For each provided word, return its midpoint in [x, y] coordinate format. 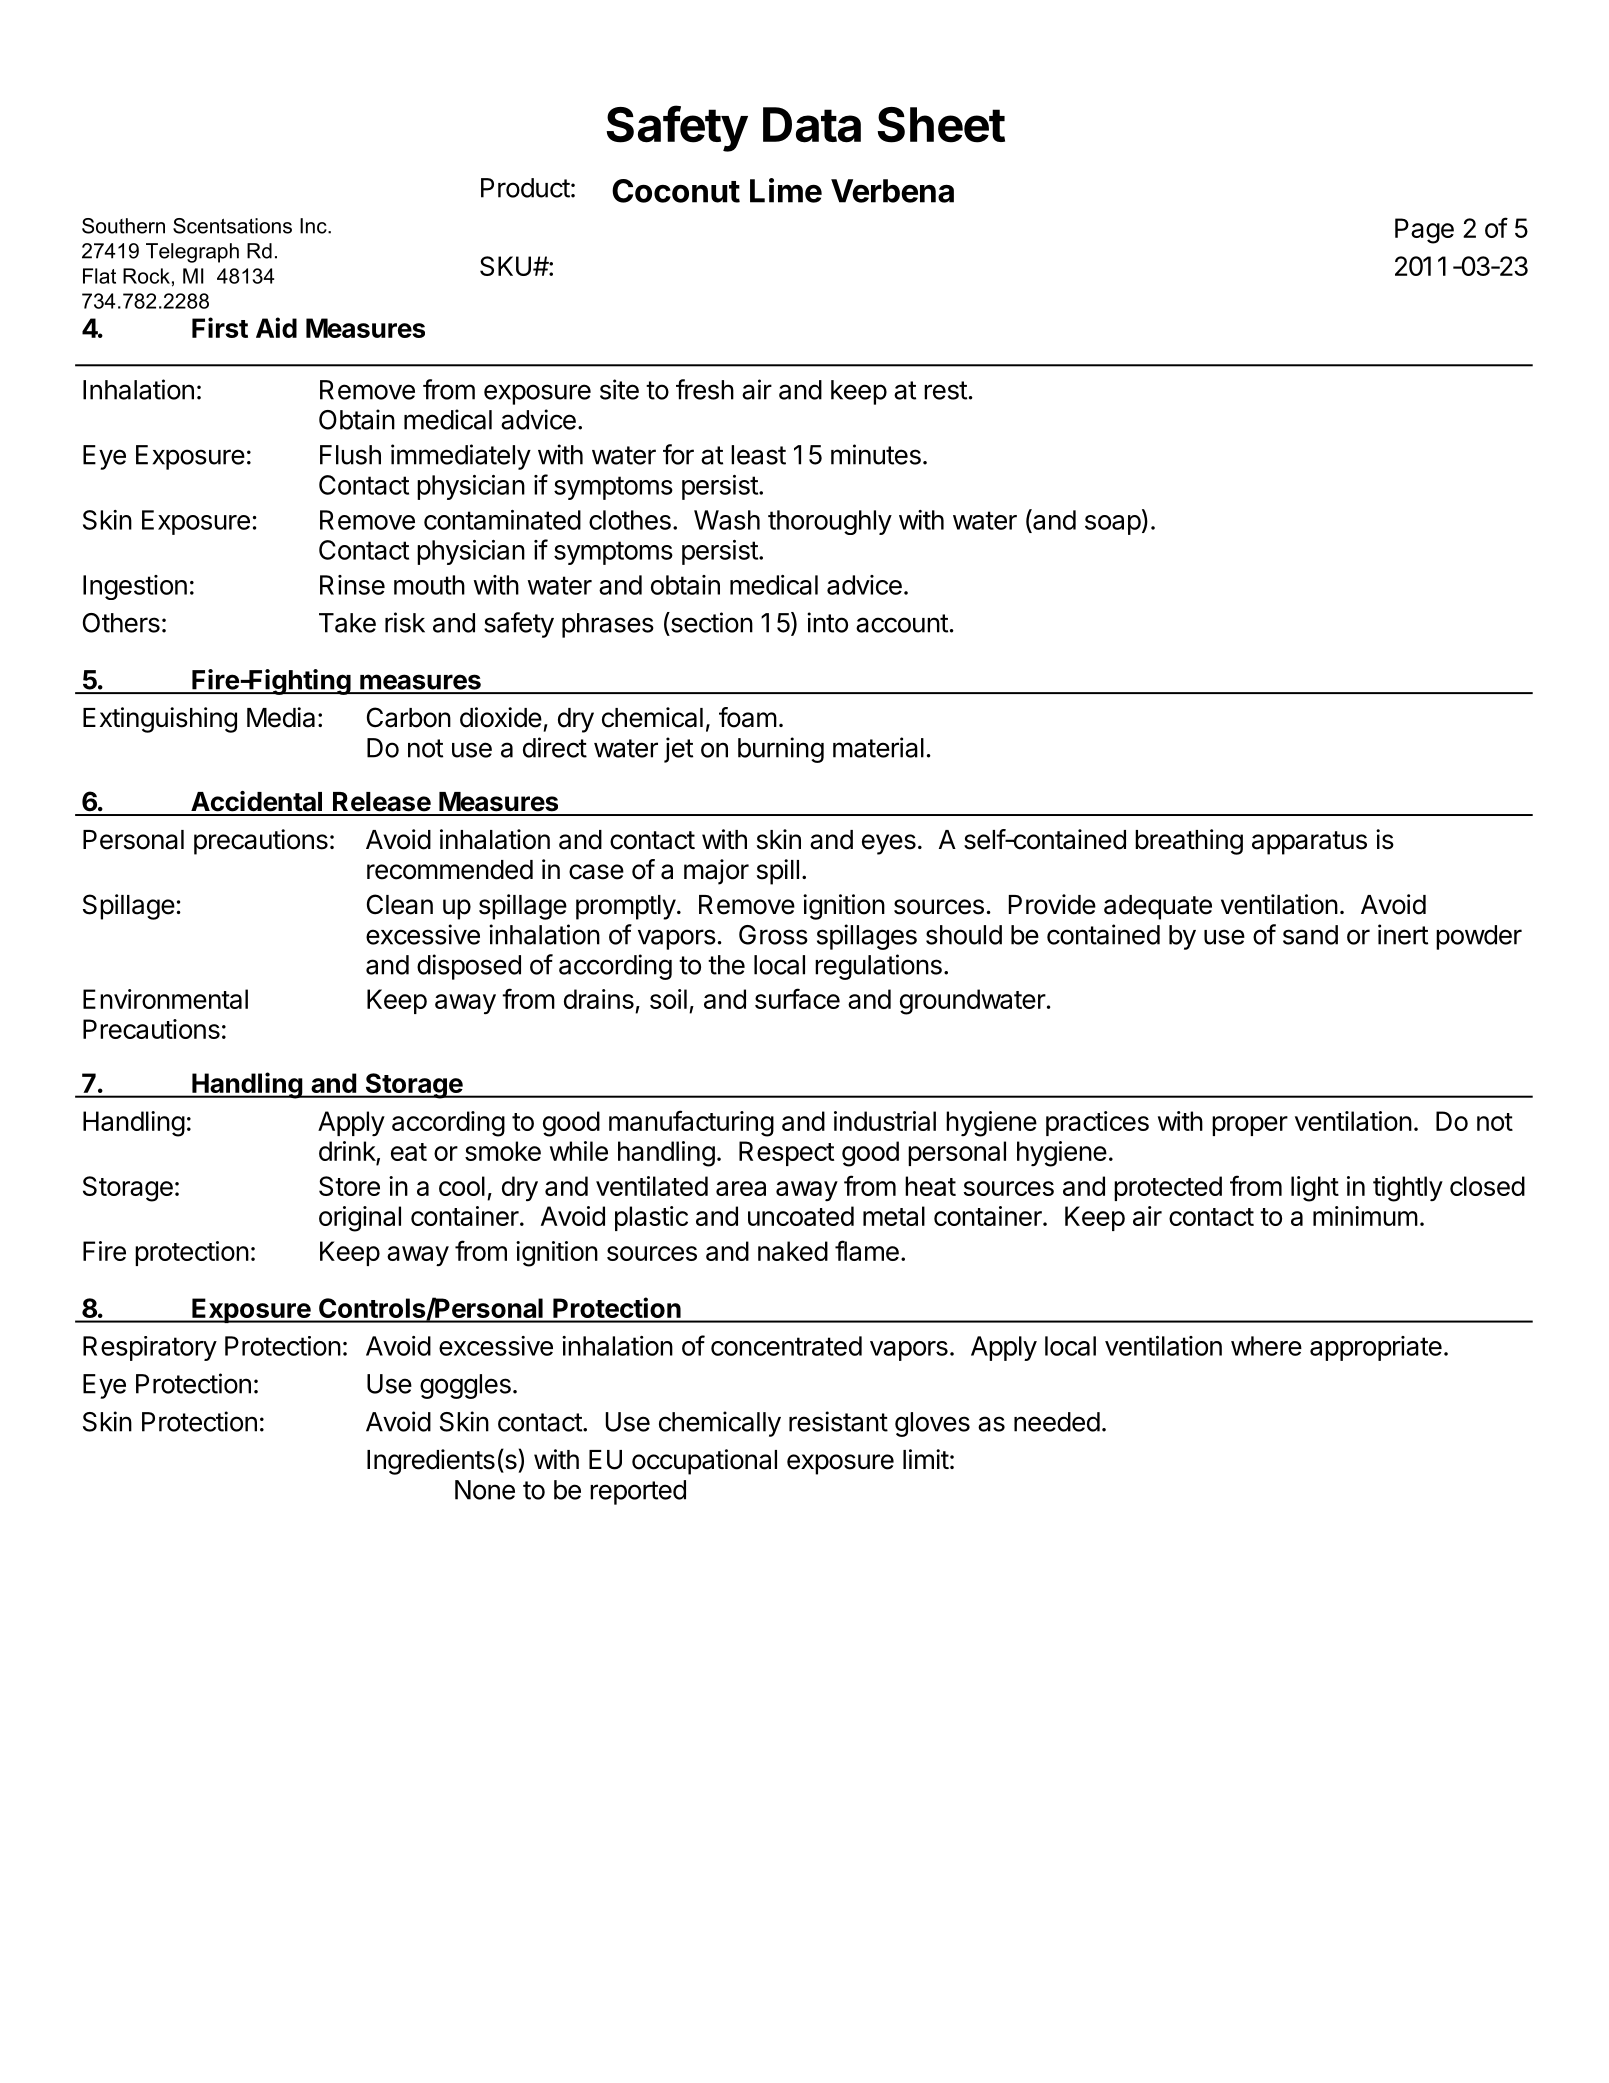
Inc [314, 226]
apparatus [1309, 843]
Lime [786, 190]
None [485, 1490]
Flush [350, 455]
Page [1424, 231]
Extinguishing [160, 720]
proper [1250, 1126]
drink [348, 1152]
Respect [786, 1153]
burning [781, 750]
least [758, 455]
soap [1113, 525]
